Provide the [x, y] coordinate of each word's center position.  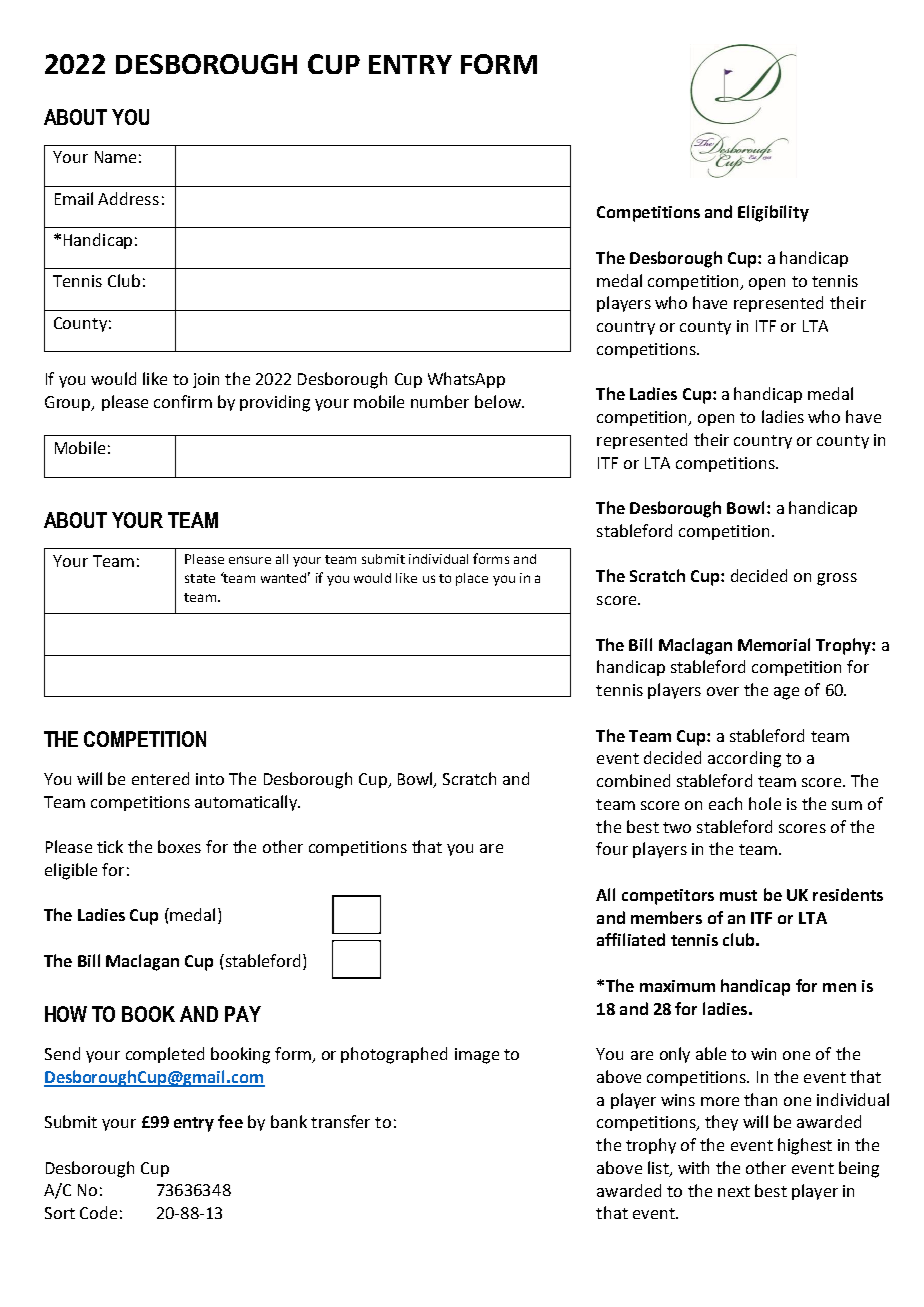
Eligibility [773, 213]
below [499, 401]
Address [128, 198]
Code [98, 1212]
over [723, 691]
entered [160, 778]
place [472, 579]
